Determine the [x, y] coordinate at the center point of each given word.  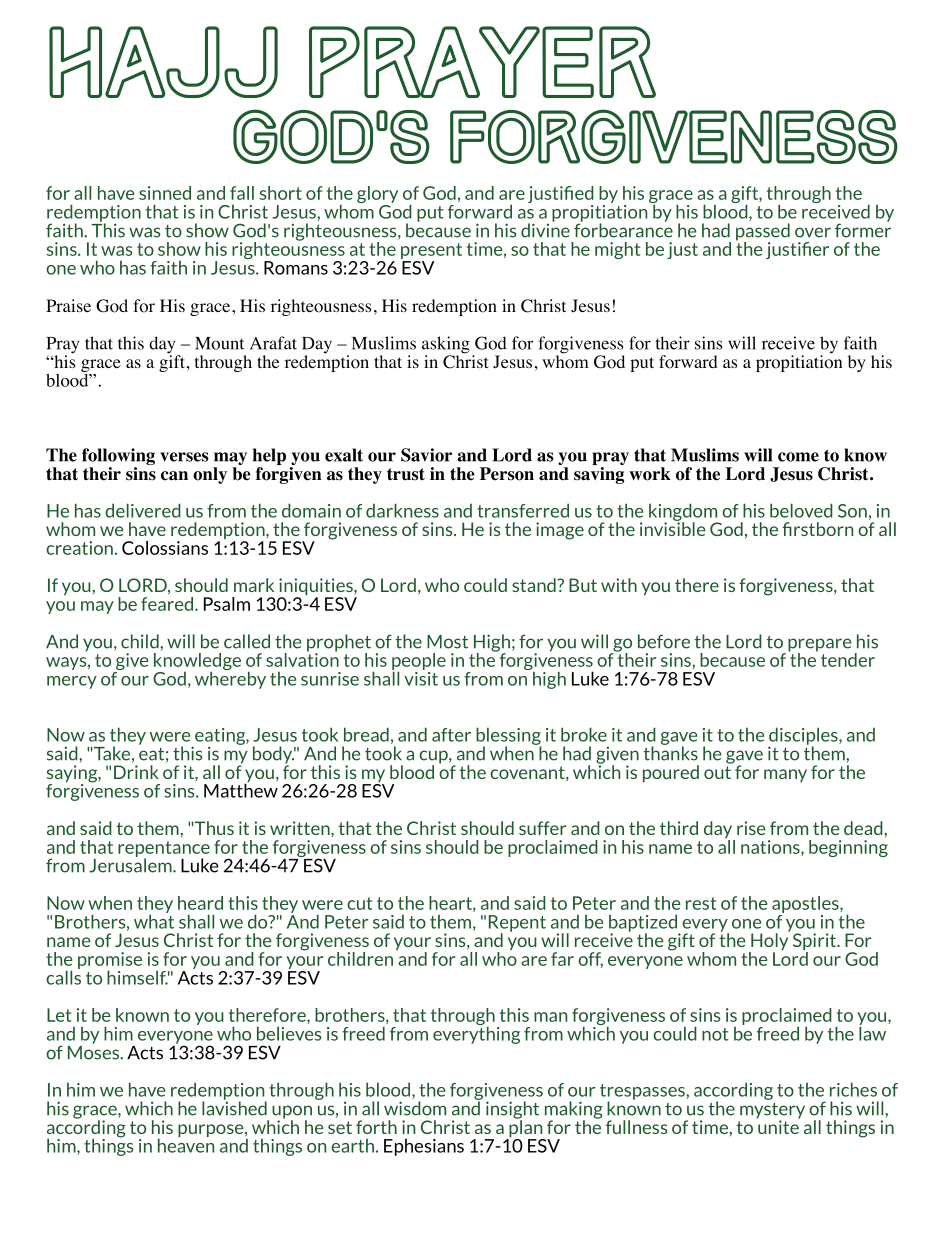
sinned [165, 193]
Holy [769, 942]
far [562, 959]
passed [763, 233]
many [785, 775]
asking [446, 346]
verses [184, 457]
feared [167, 602]
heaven [186, 1144]
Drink [136, 770]
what [154, 920]
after [451, 735]
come [798, 457]
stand [535, 585]
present [431, 252]
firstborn [817, 529]
